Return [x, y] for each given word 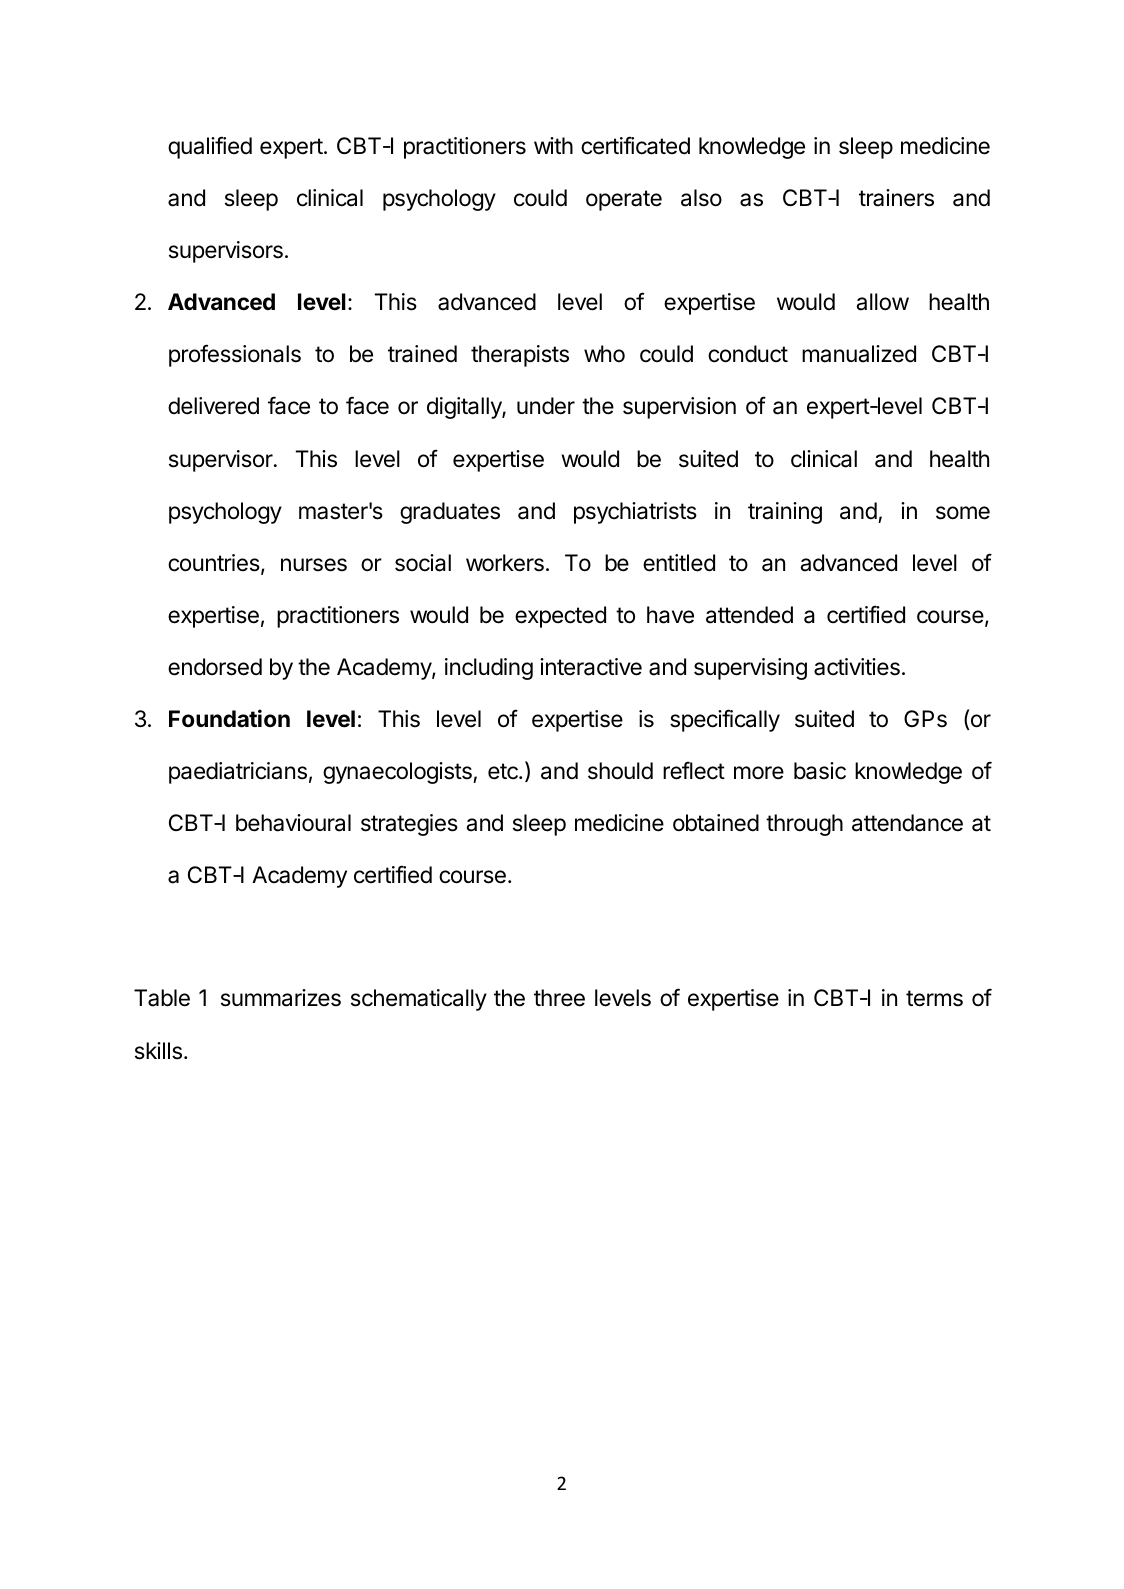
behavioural [293, 823]
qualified [210, 147]
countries [215, 564]
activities [857, 667]
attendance [907, 823]
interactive [591, 667]
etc [504, 771]
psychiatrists [635, 513]
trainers [896, 198]
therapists [520, 356]
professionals [235, 355]
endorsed [215, 667]
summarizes [281, 998]
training [785, 513]
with [553, 145]
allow [882, 302]
